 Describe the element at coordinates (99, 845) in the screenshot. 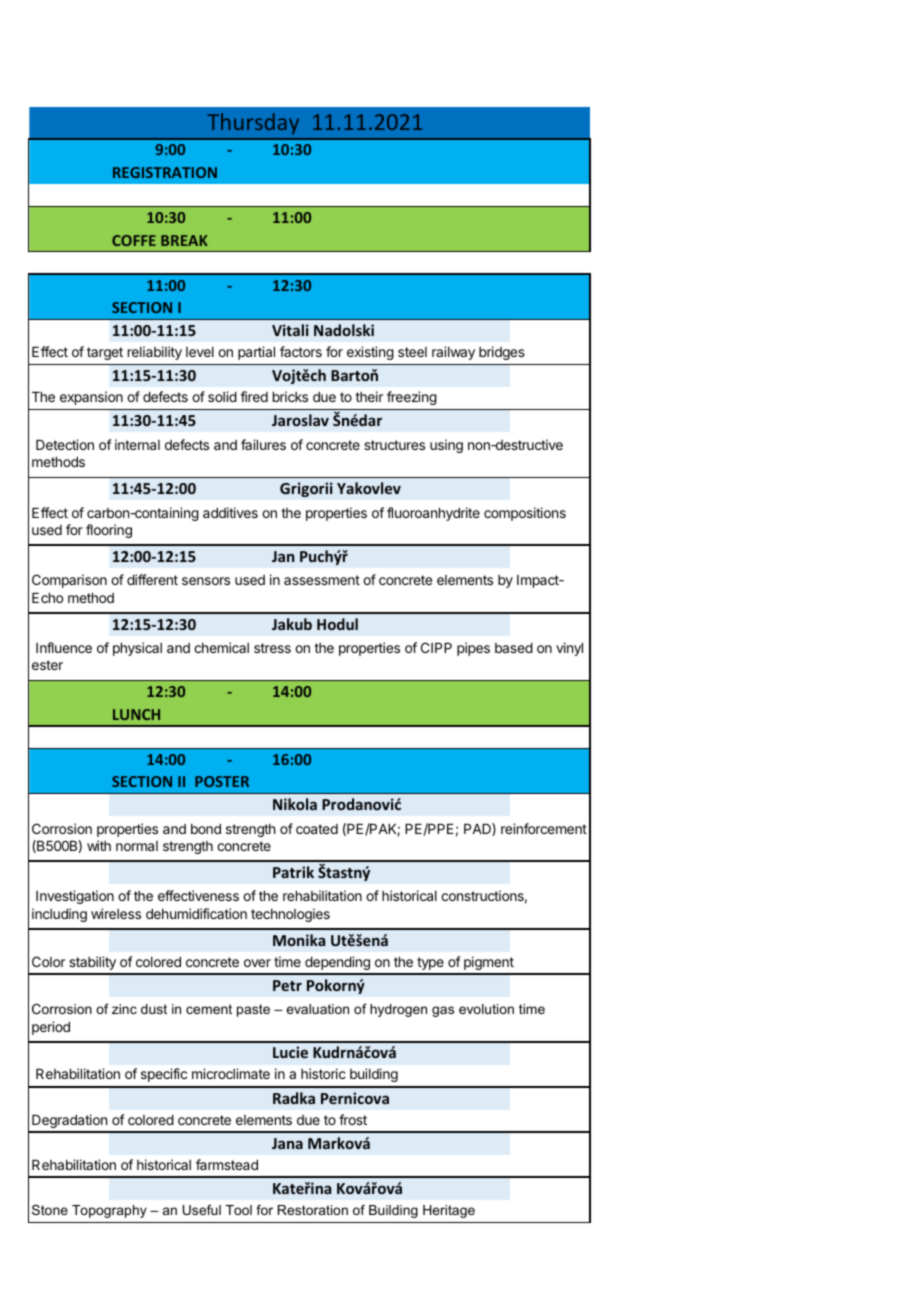

I see `with` at that location.
